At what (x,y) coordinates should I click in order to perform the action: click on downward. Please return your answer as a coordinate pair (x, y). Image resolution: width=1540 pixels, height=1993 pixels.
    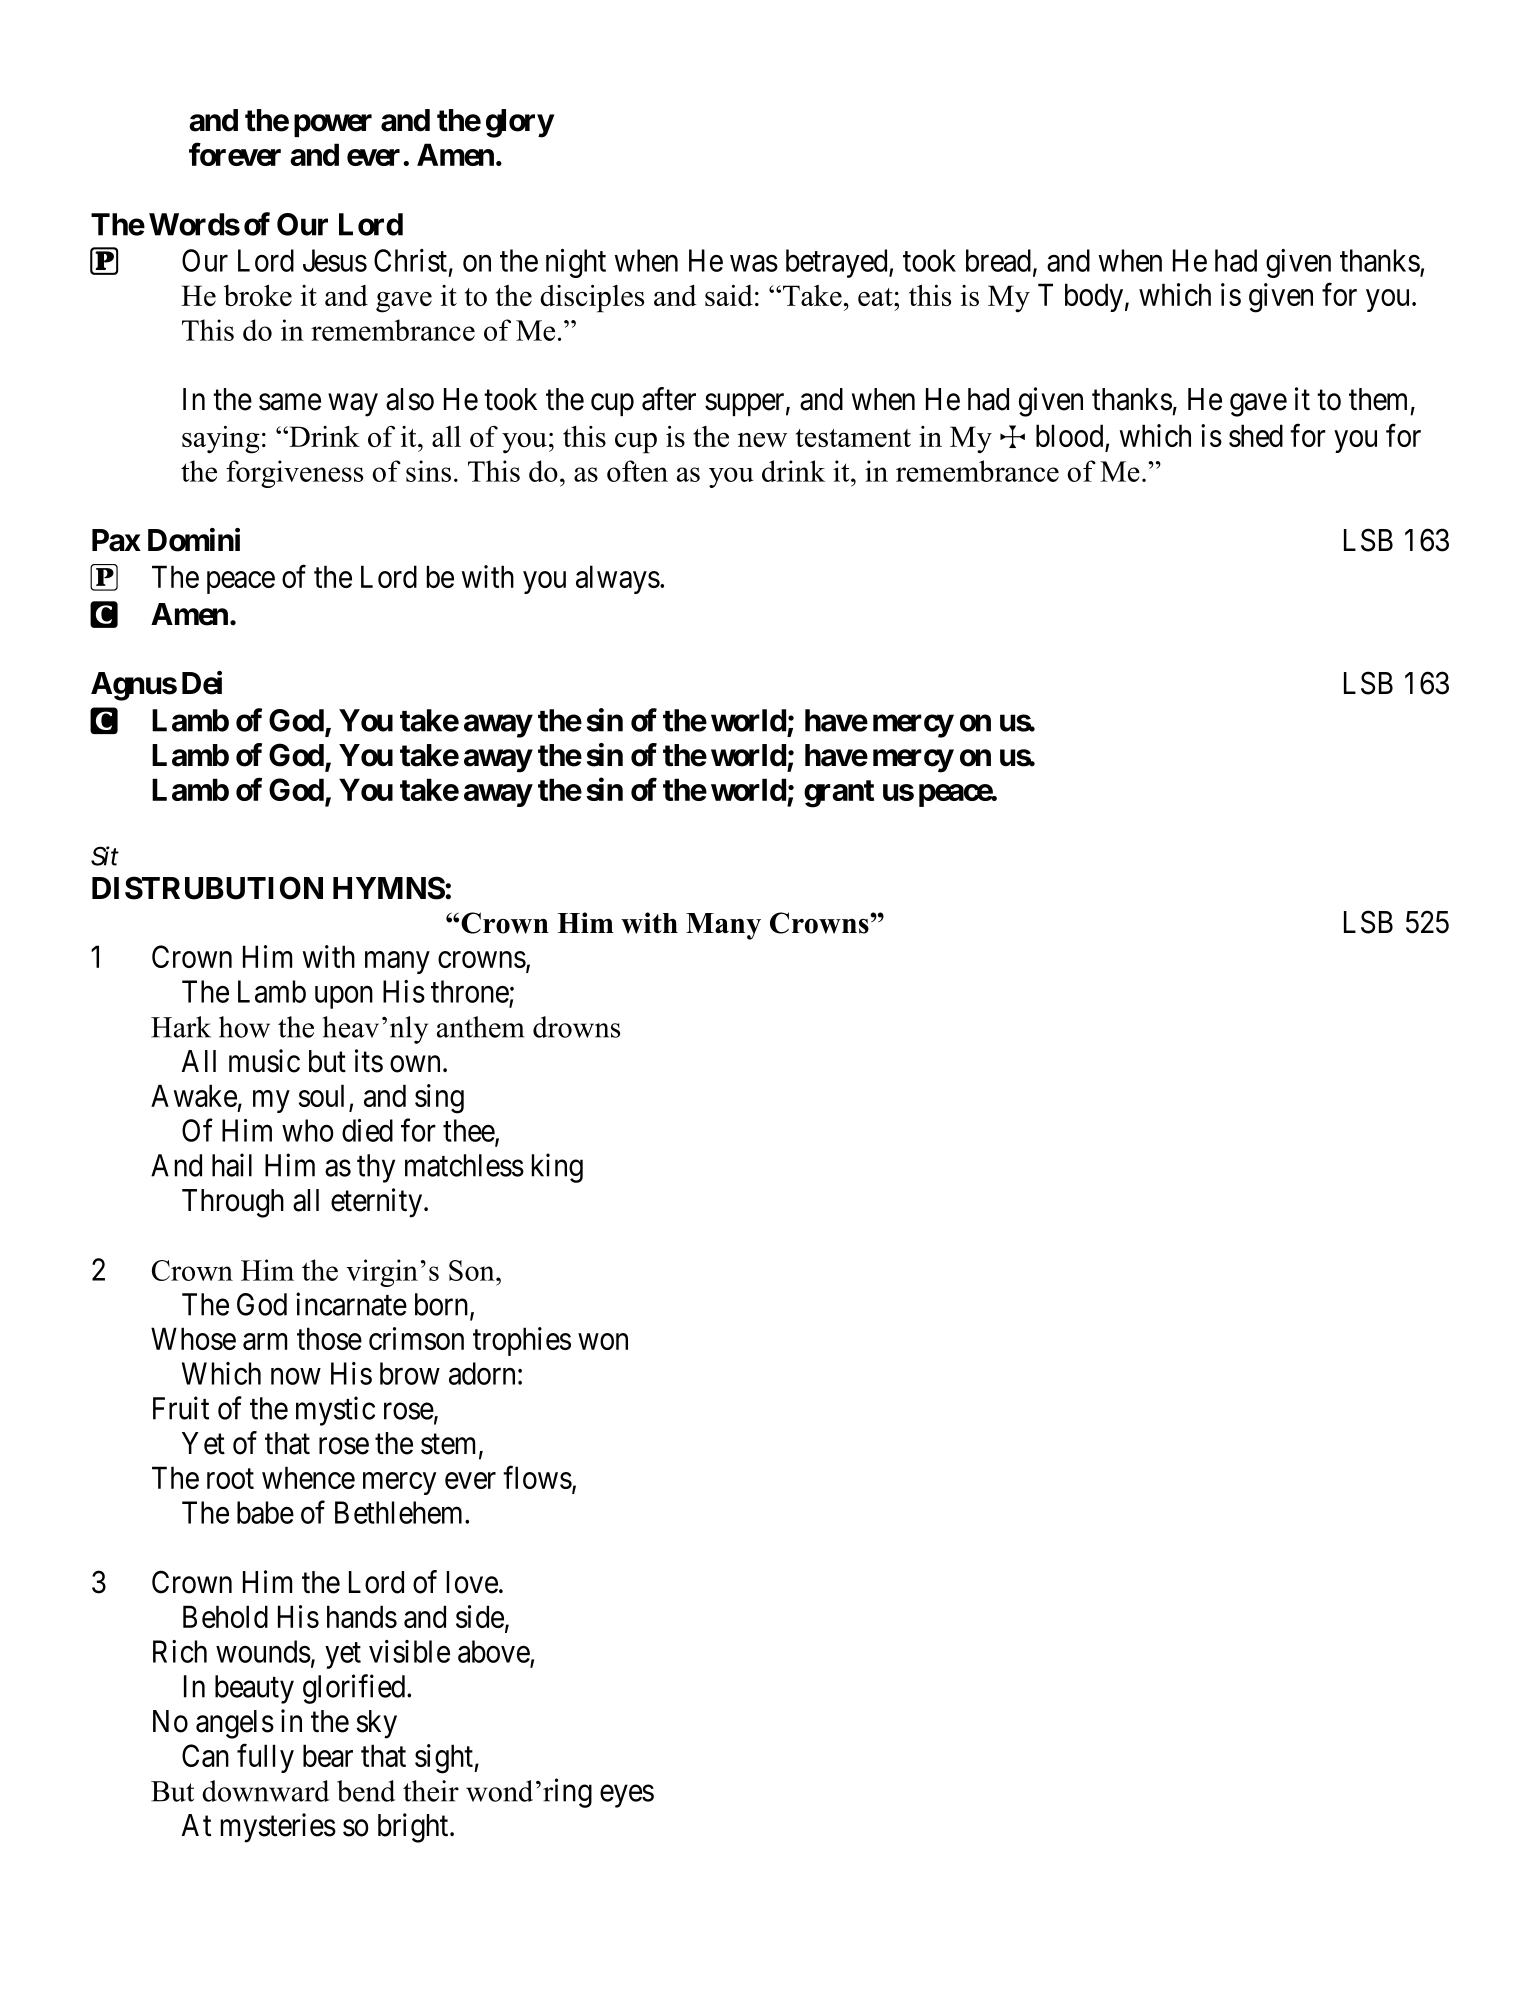
    Looking at the image, I should click on (265, 1791).
